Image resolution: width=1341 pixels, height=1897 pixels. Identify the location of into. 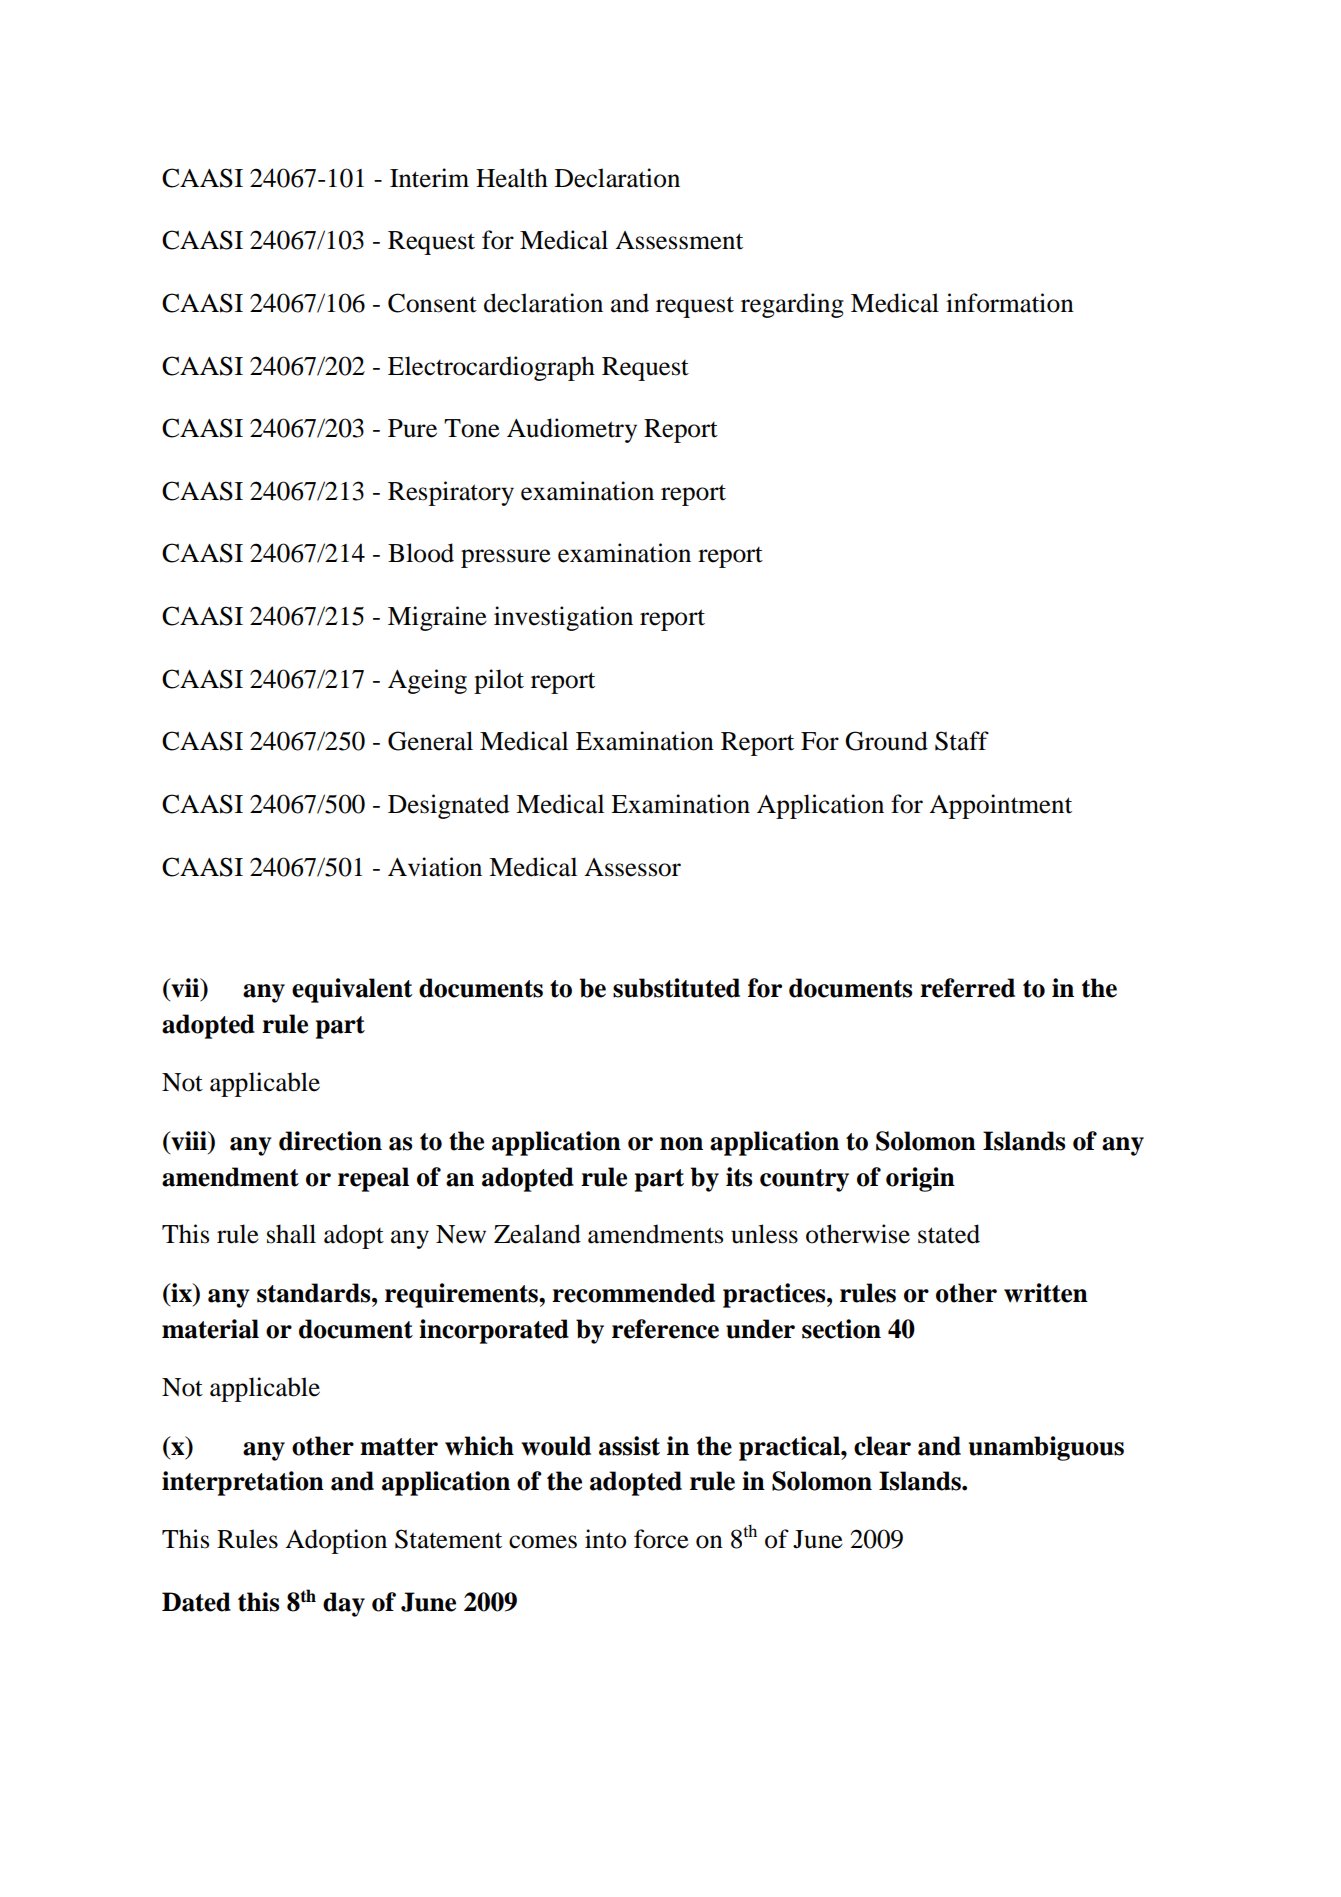
(605, 1539).
